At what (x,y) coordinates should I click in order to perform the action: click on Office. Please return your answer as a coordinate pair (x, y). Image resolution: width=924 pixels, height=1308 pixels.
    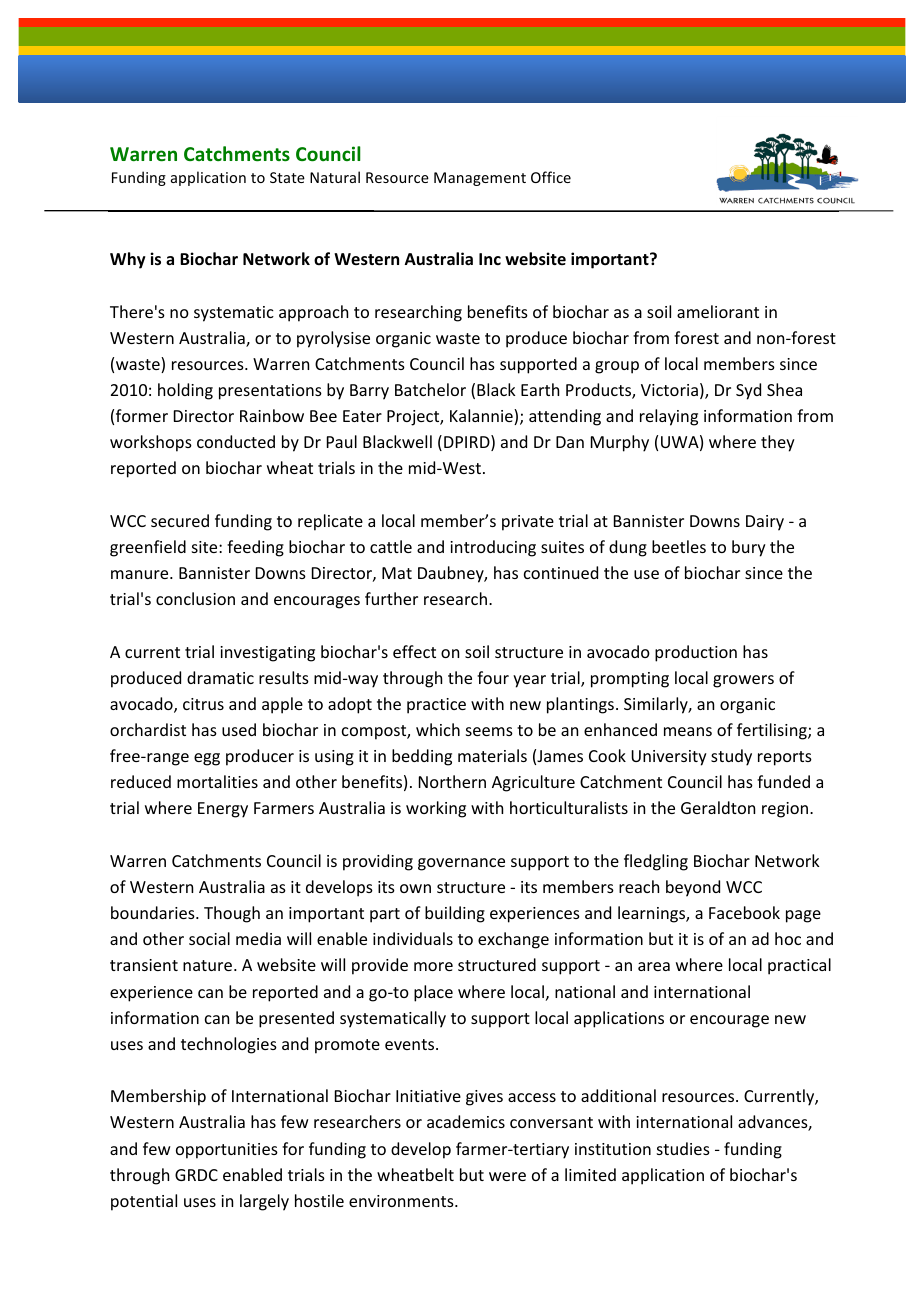
    Looking at the image, I should click on (551, 177).
